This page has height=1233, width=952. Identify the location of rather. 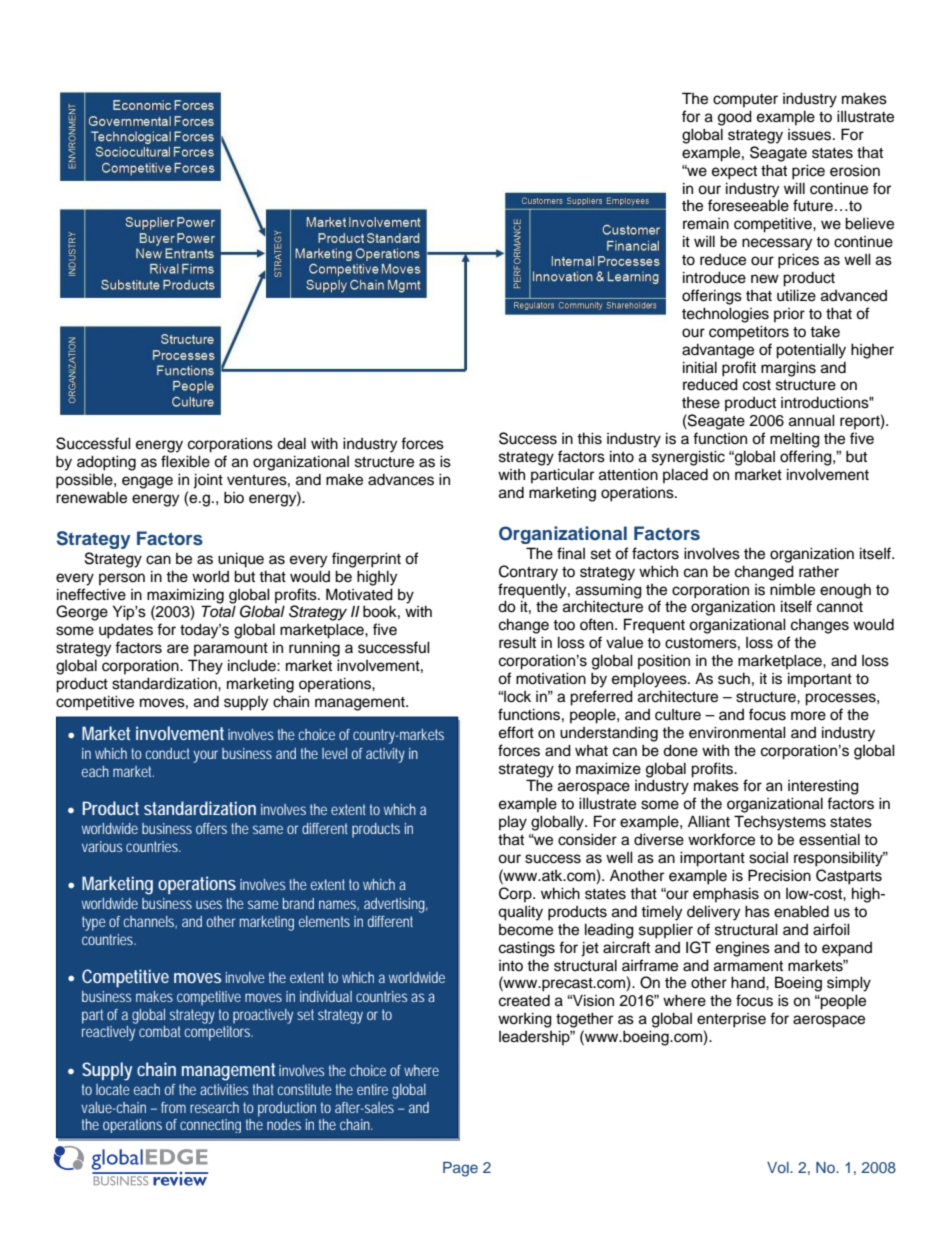
(819, 572).
